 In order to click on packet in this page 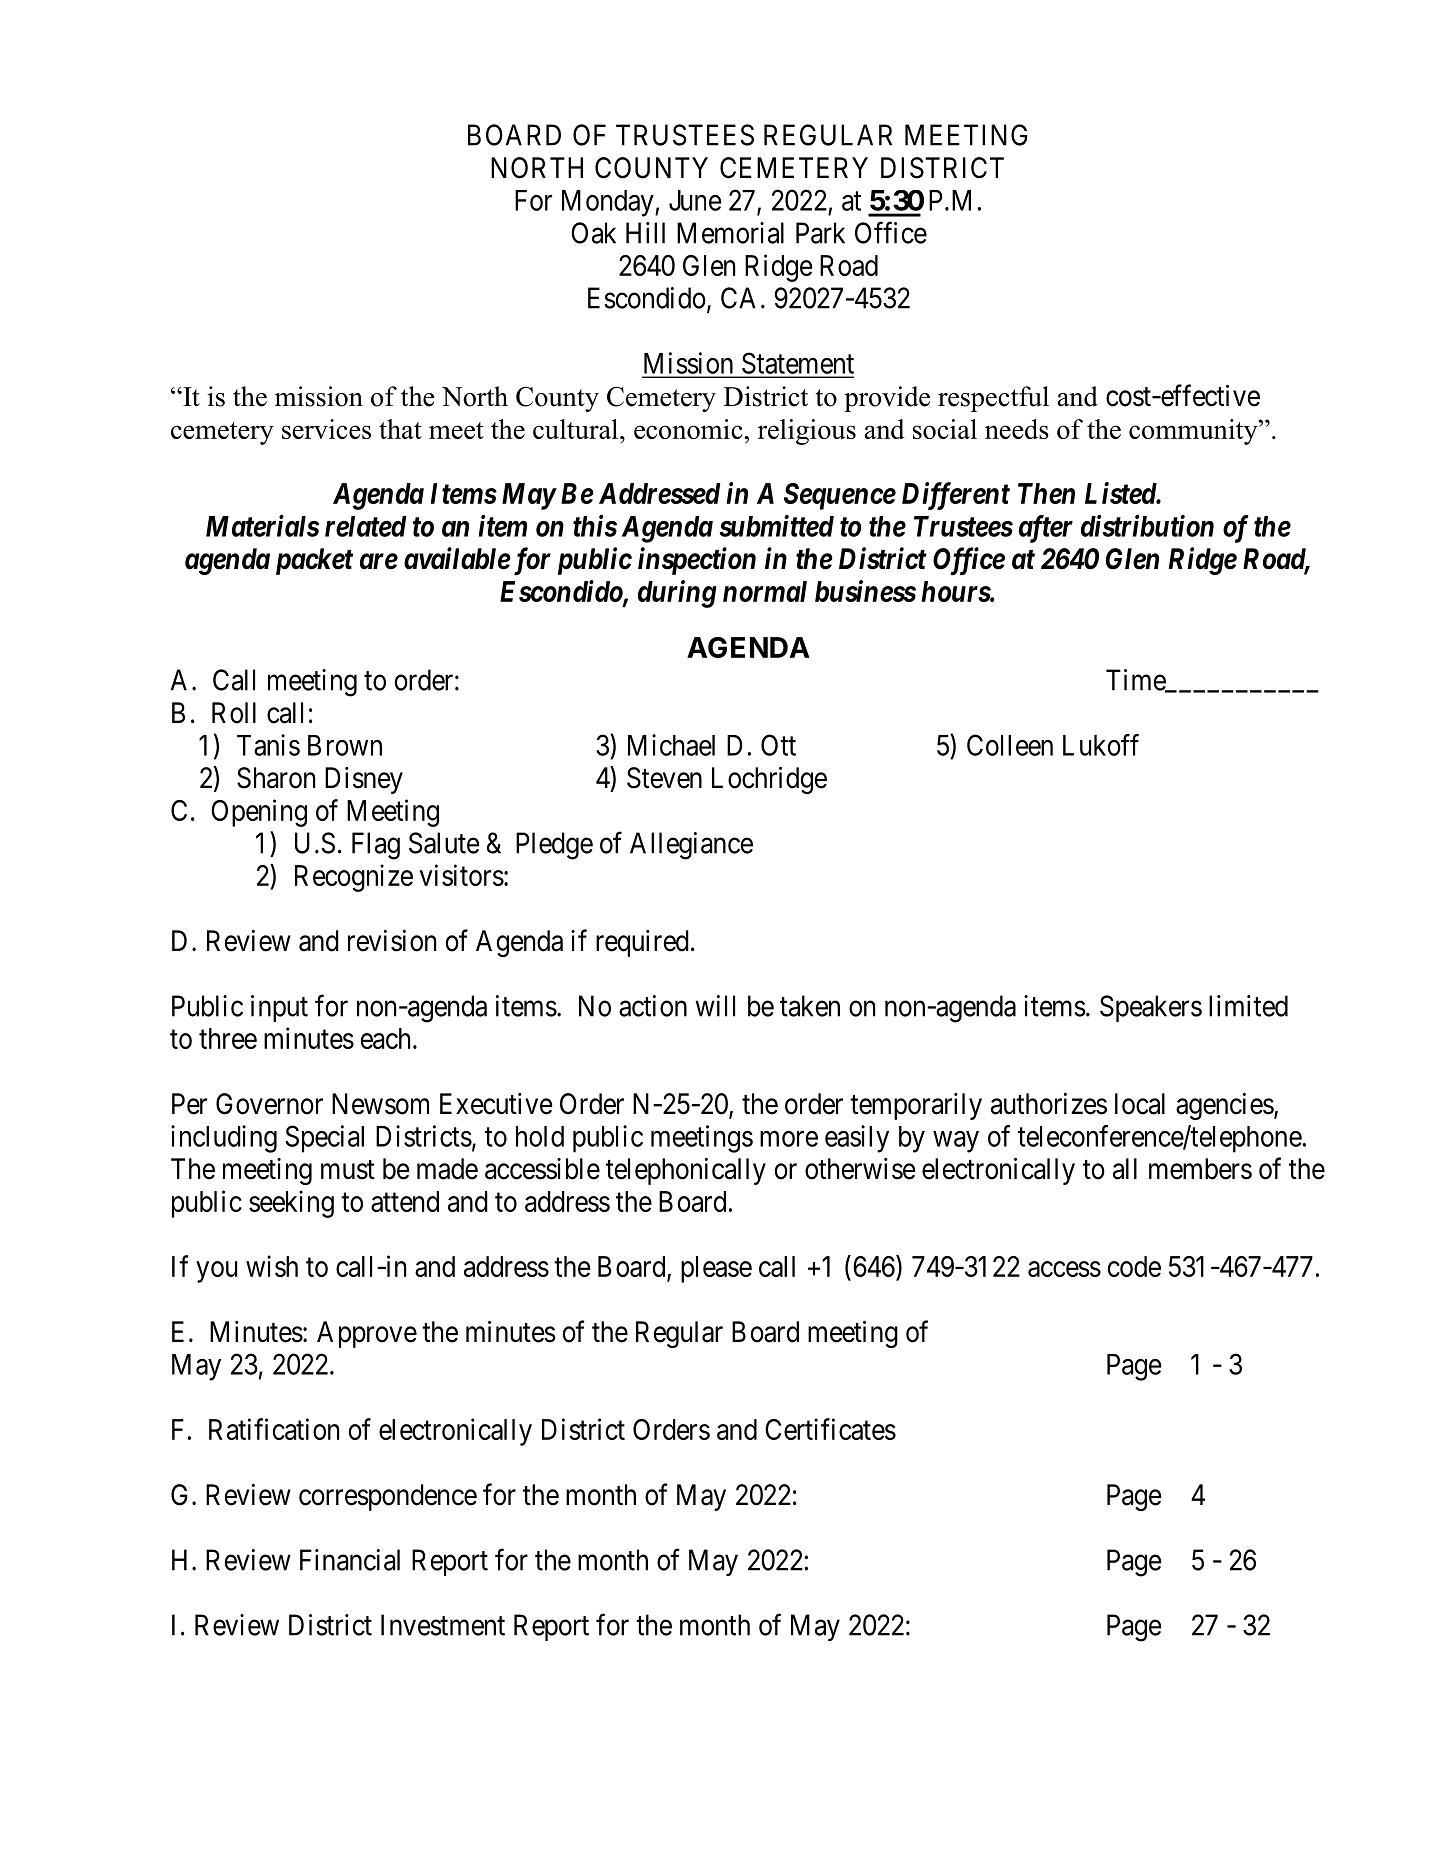, I will do `click(314, 561)`.
